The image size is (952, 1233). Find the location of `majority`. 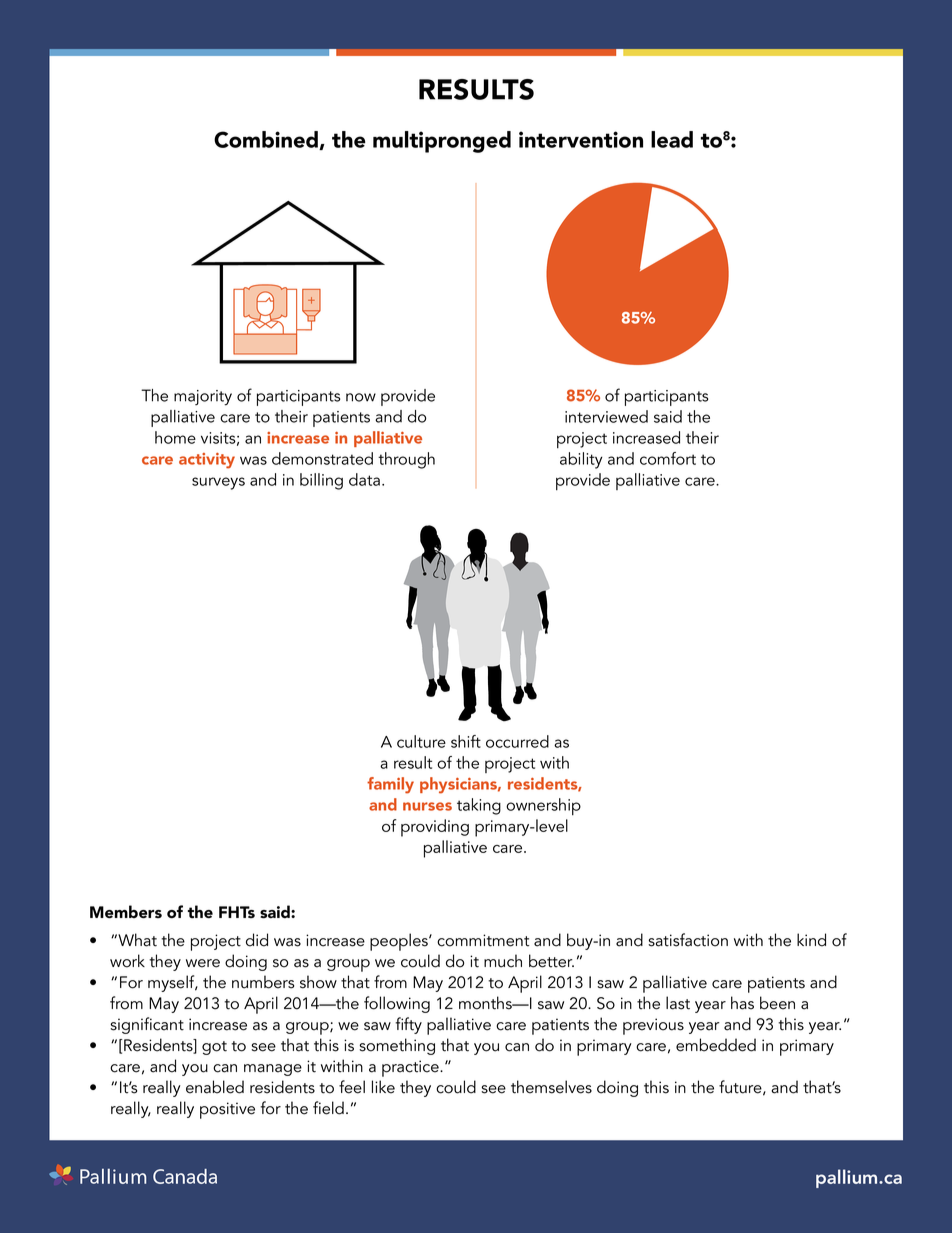

majority is located at coordinates (203, 398).
